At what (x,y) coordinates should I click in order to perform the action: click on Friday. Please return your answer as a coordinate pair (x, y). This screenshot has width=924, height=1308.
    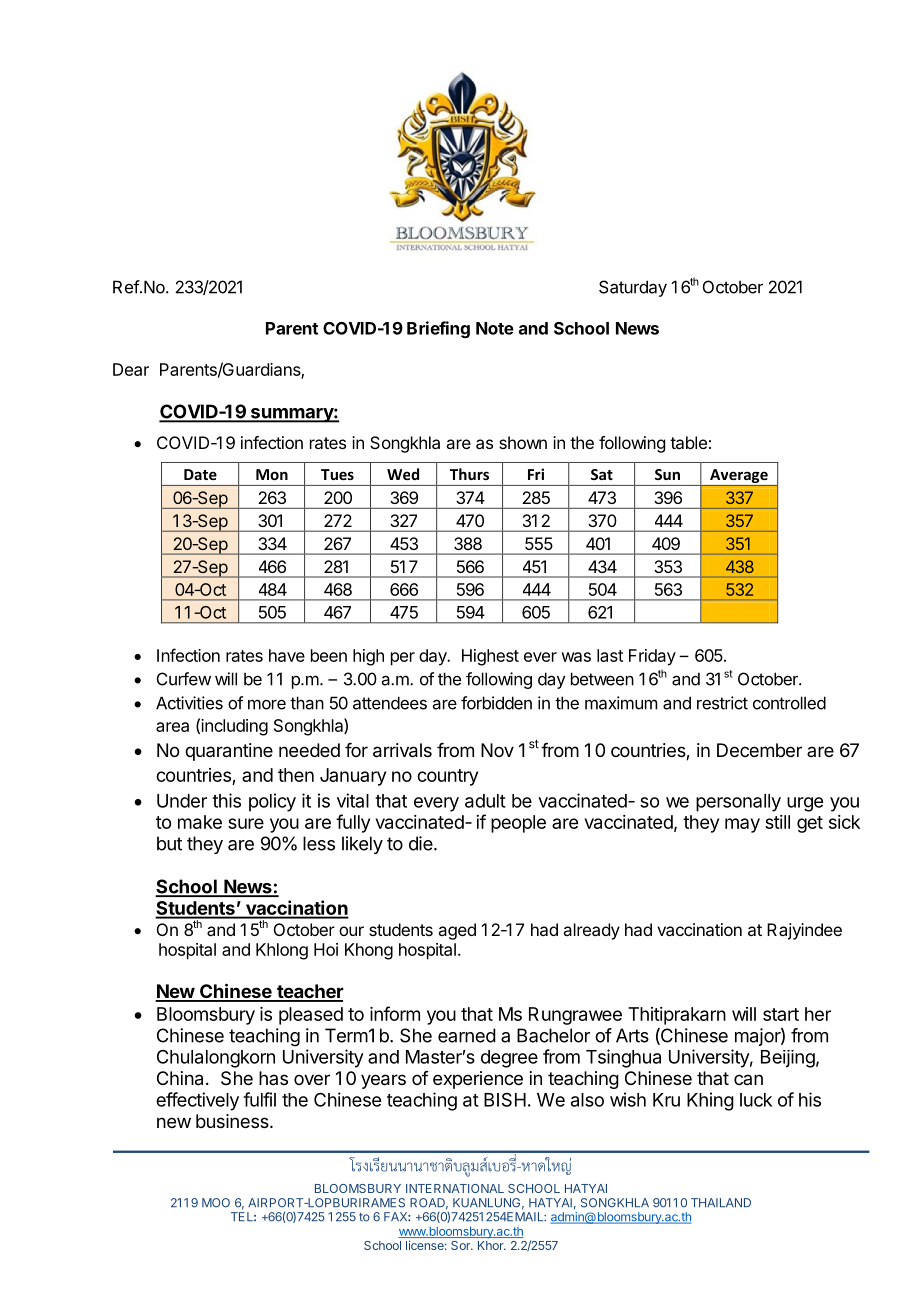
    Looking at the image, I should click on (652, 657).
